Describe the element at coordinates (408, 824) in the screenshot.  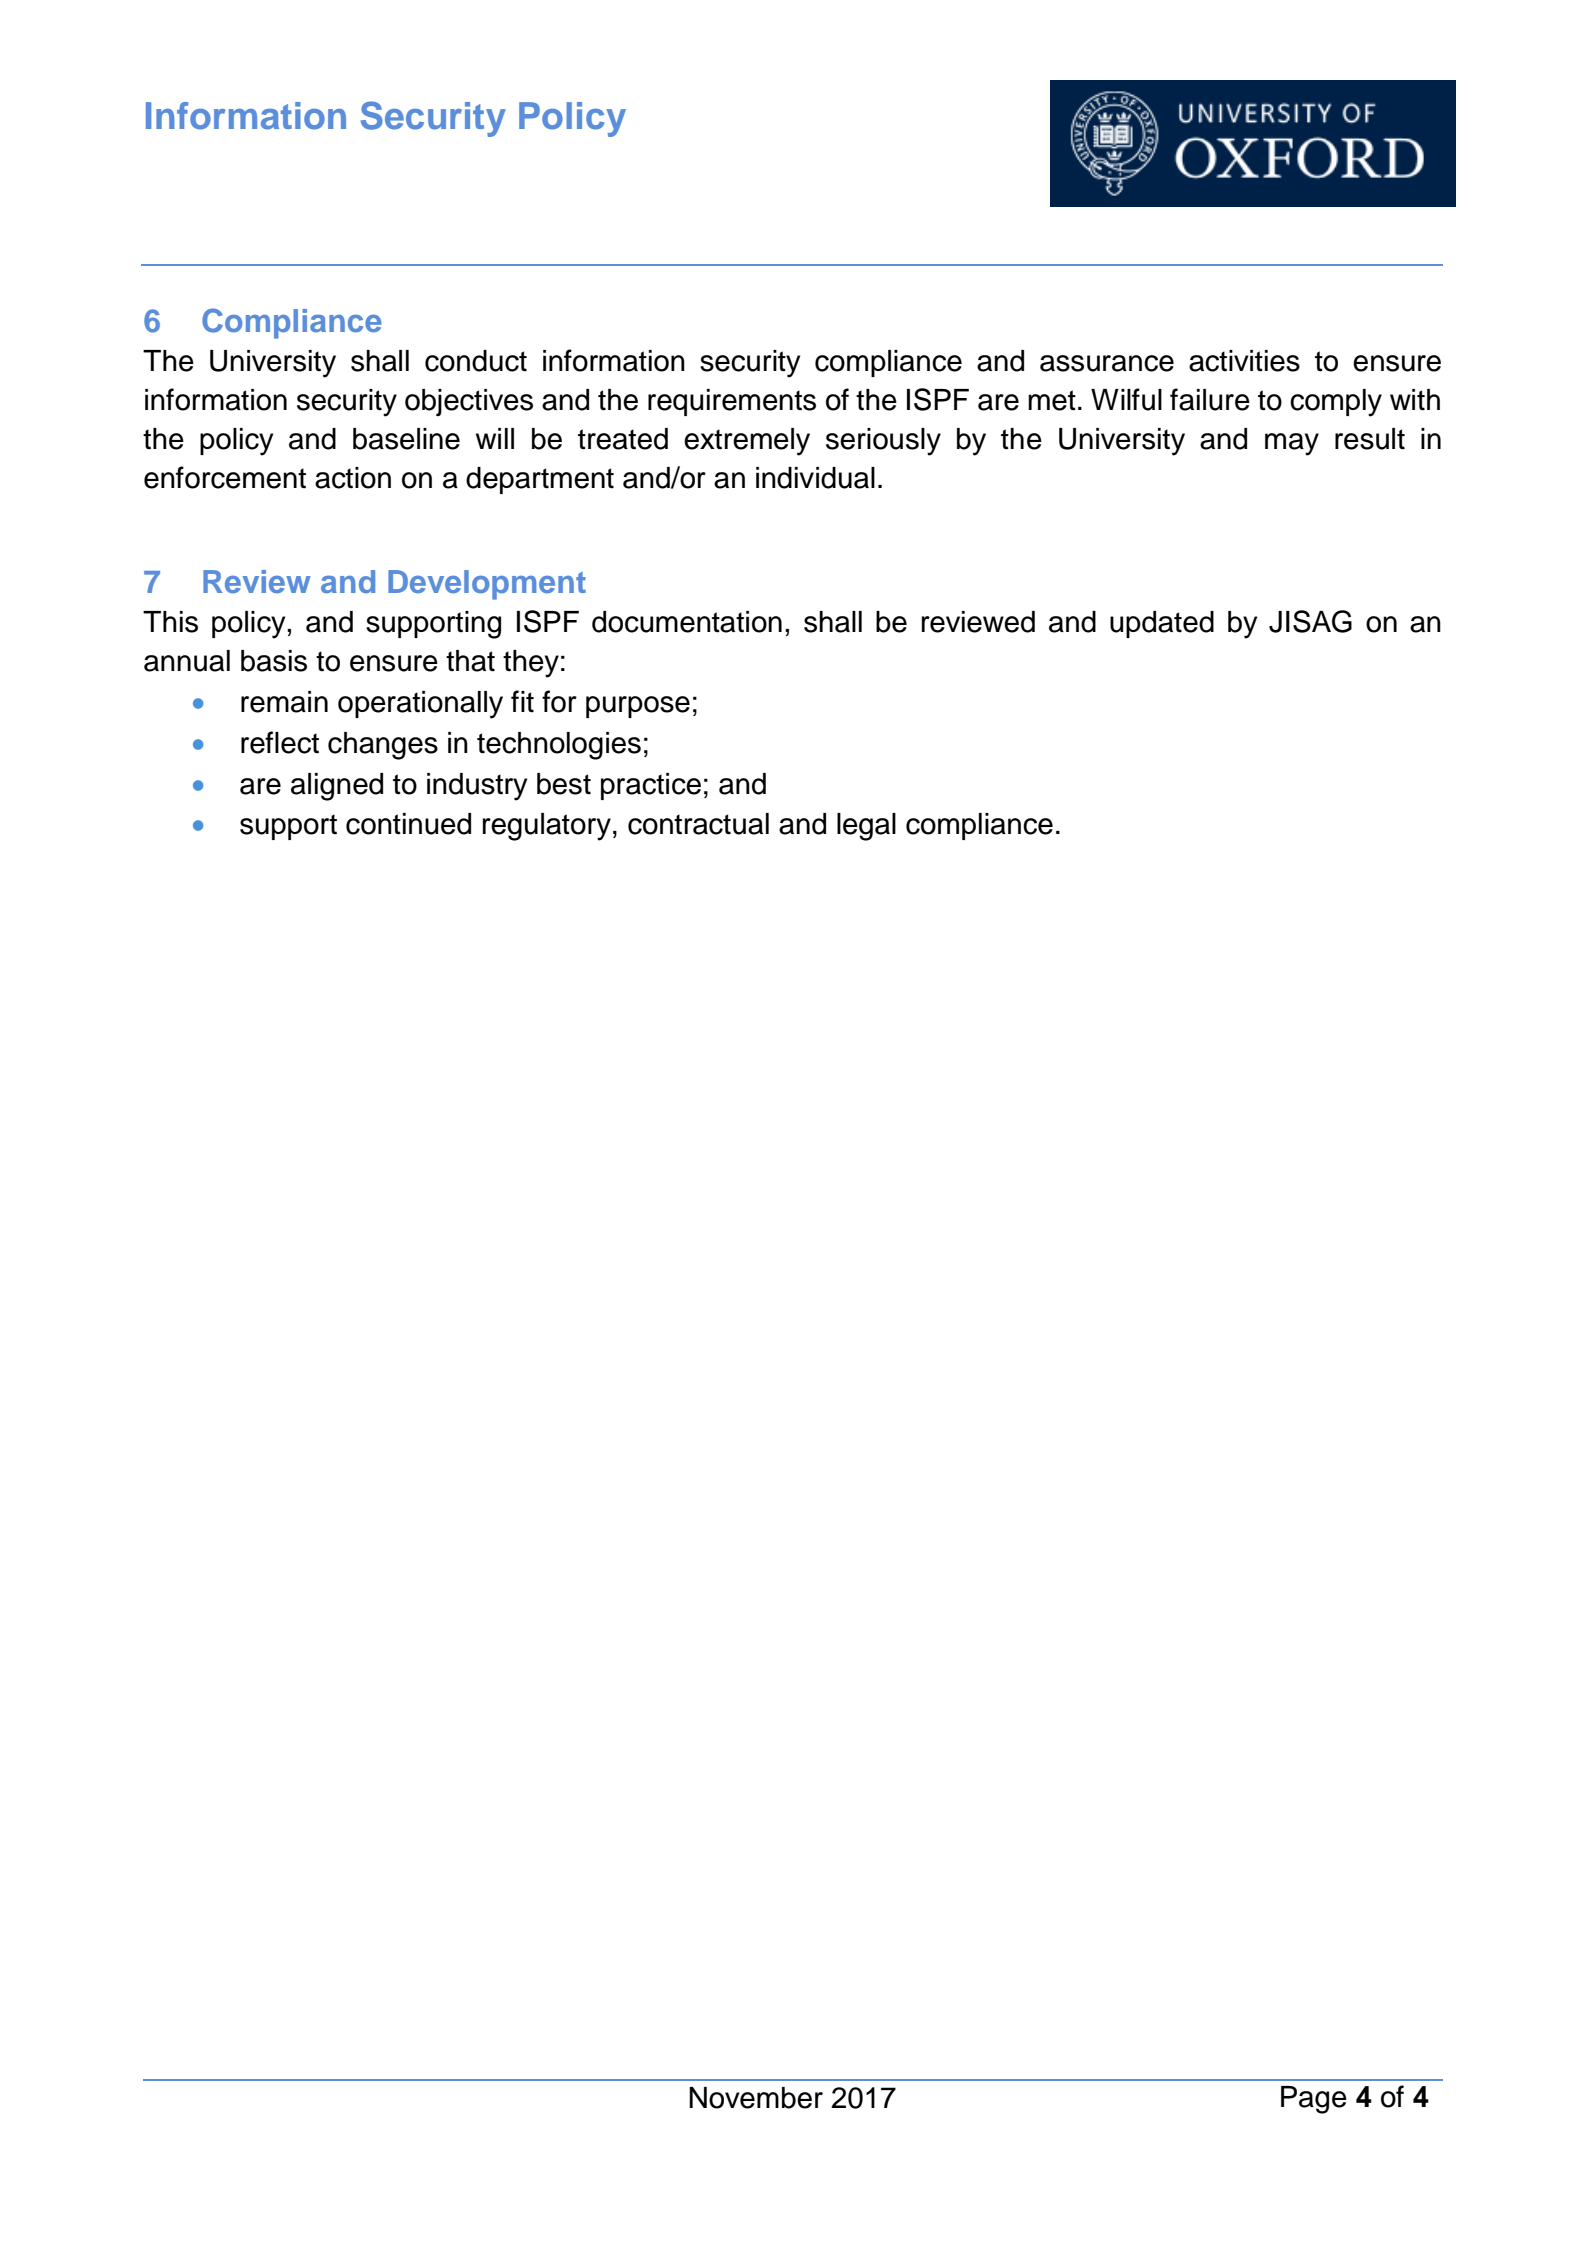
I see `continued` at that location.
